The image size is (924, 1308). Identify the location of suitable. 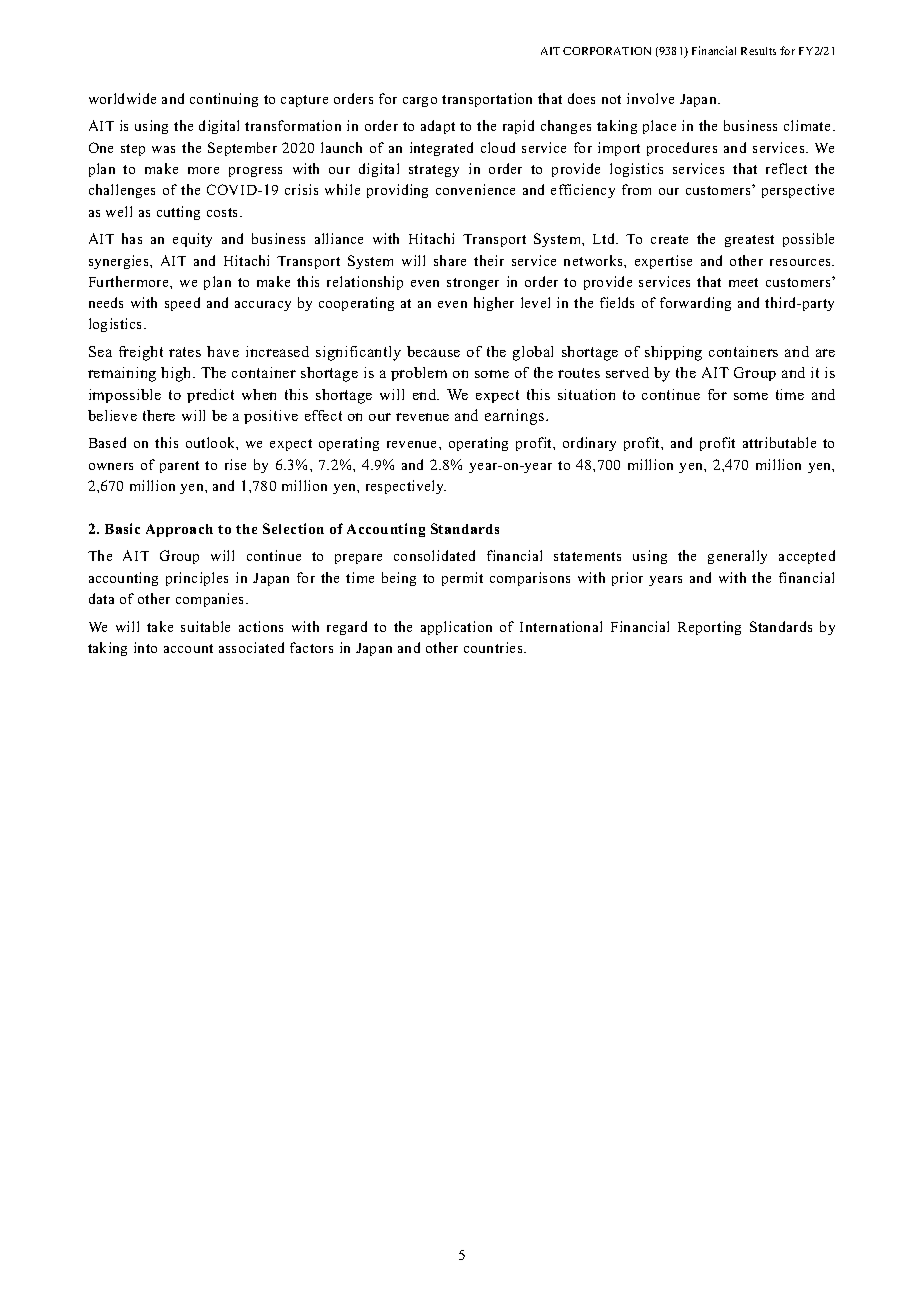
(205, 626).
